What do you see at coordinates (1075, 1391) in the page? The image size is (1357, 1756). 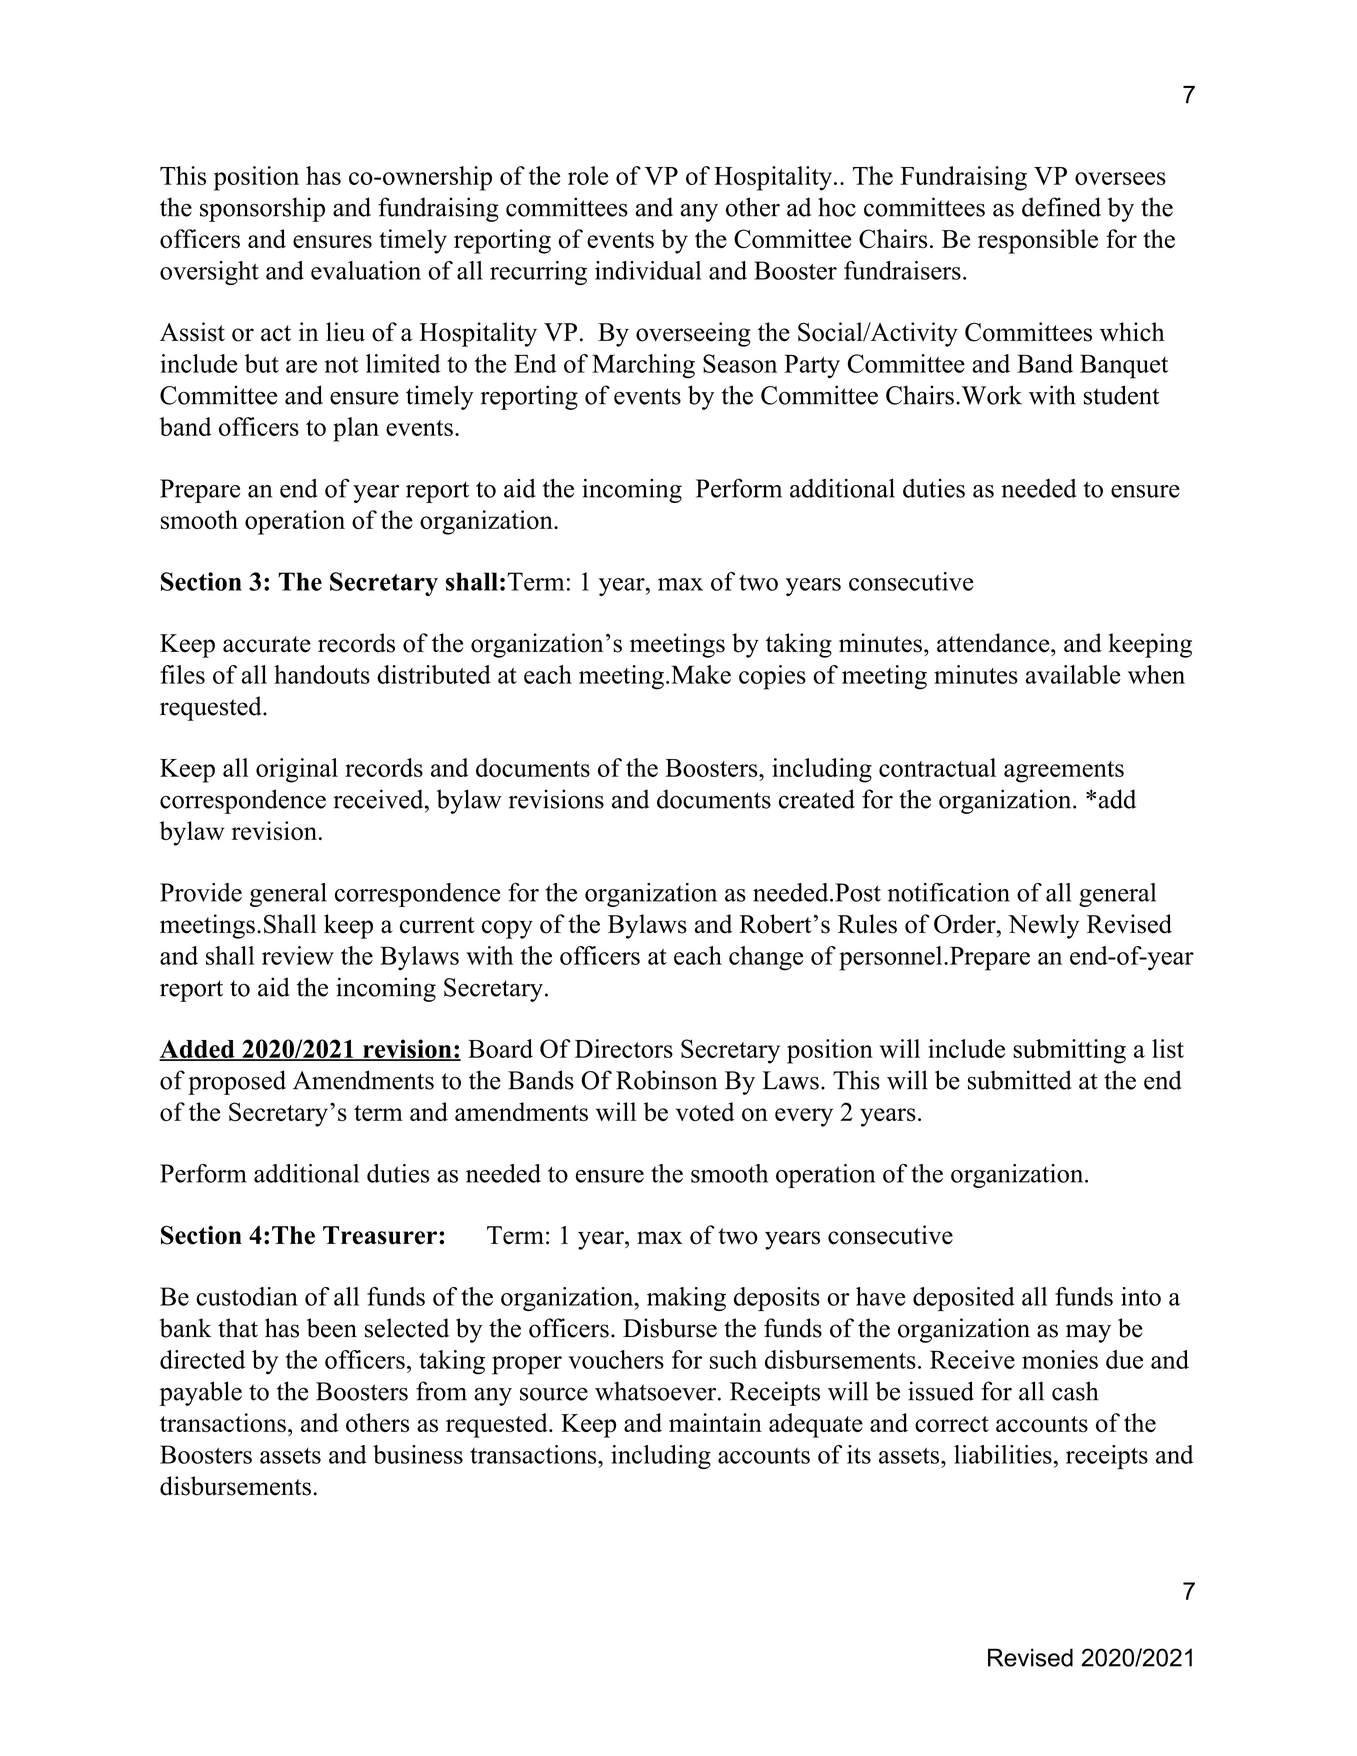 I see `cash` at bounding box center [1075, 1391].
